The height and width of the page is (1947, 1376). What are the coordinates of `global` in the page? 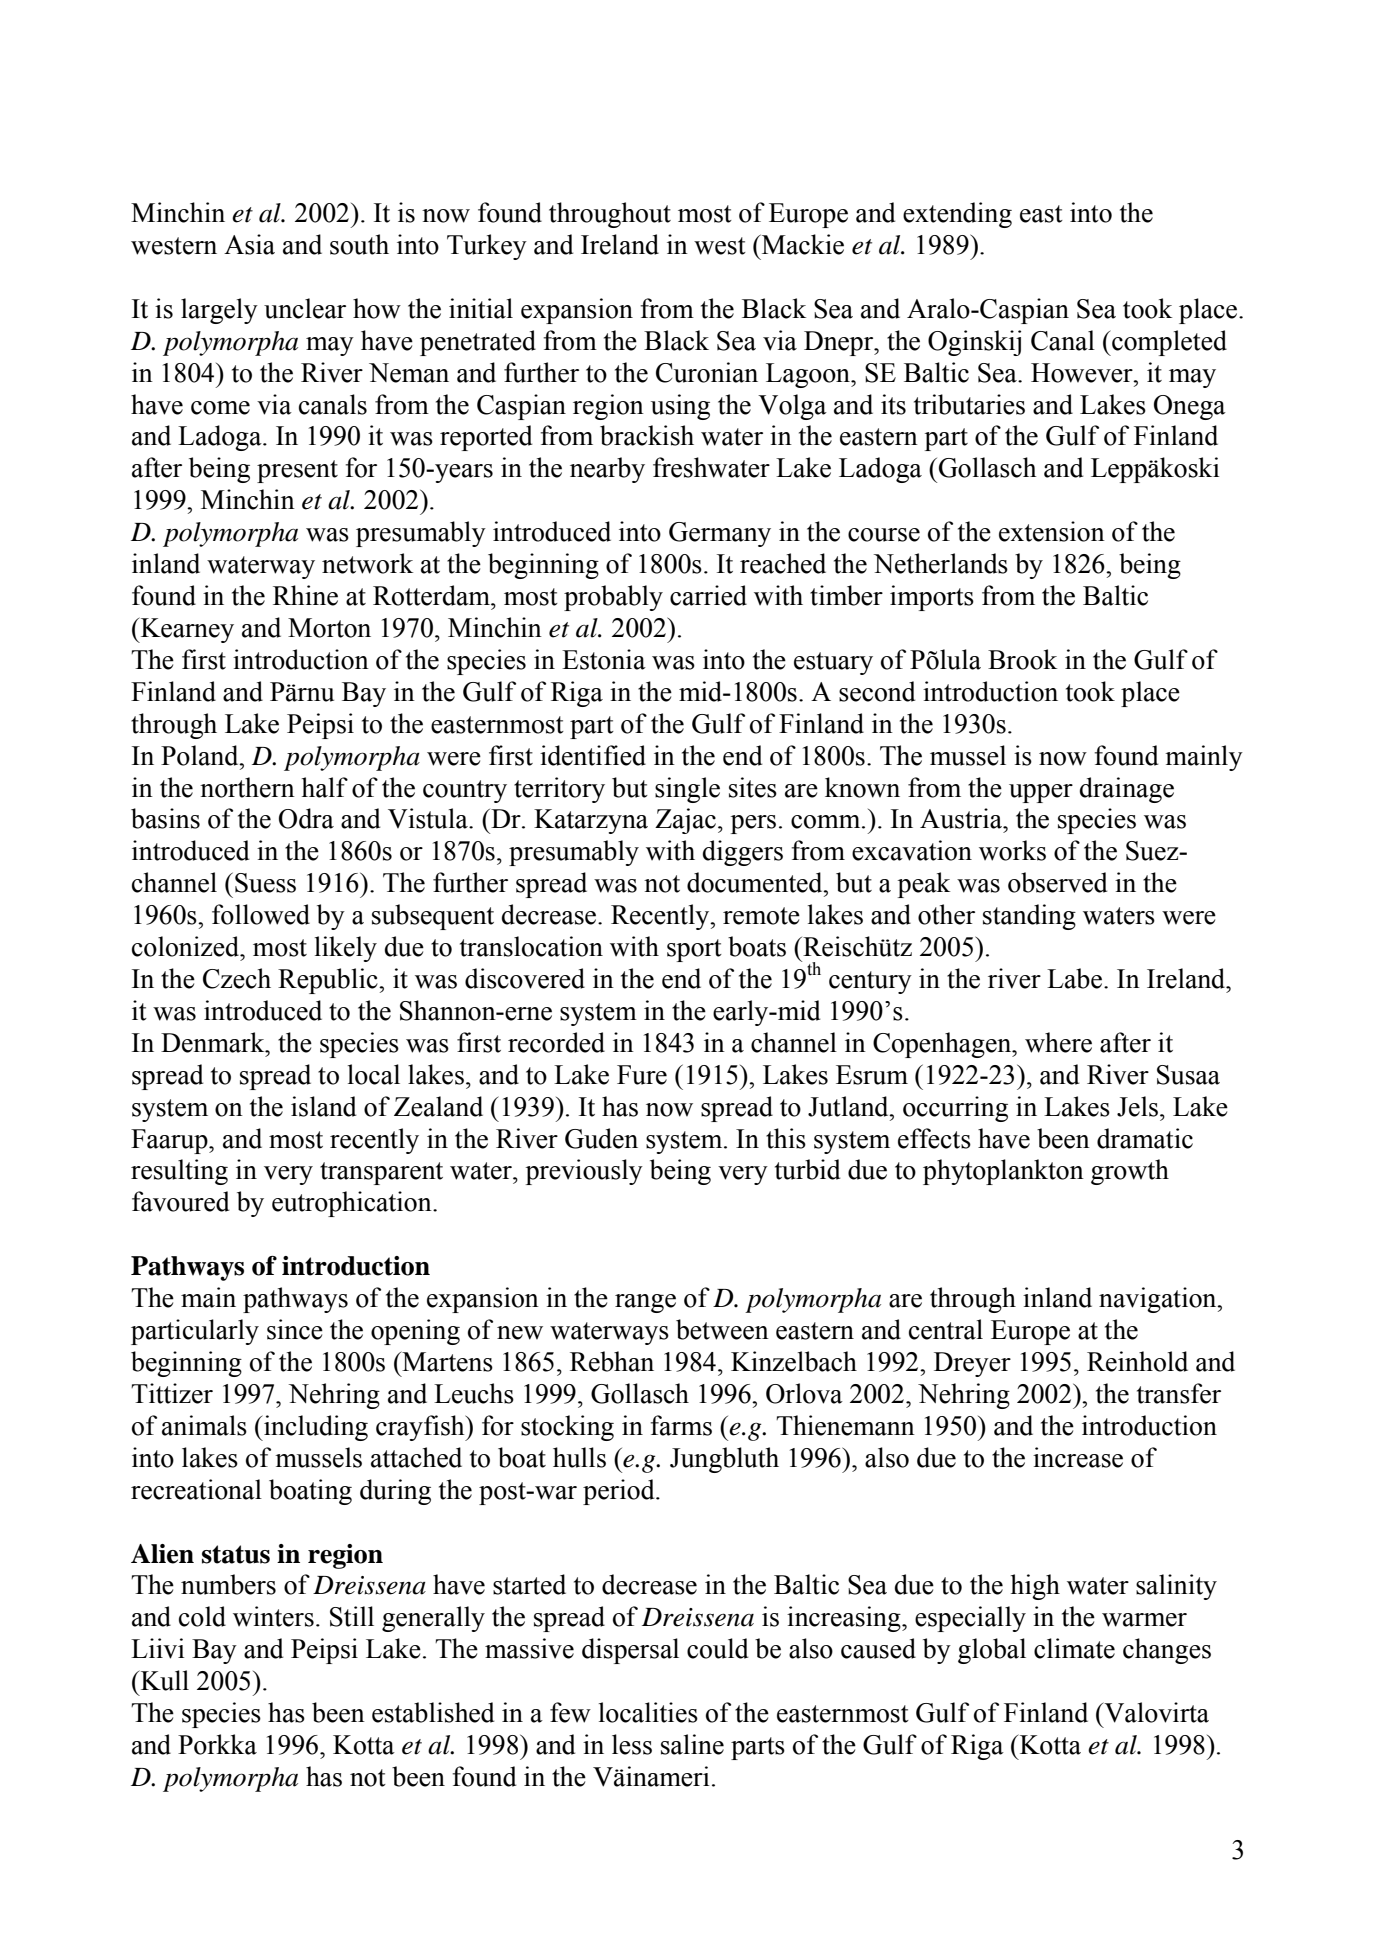 It's located at (992, 1651).
